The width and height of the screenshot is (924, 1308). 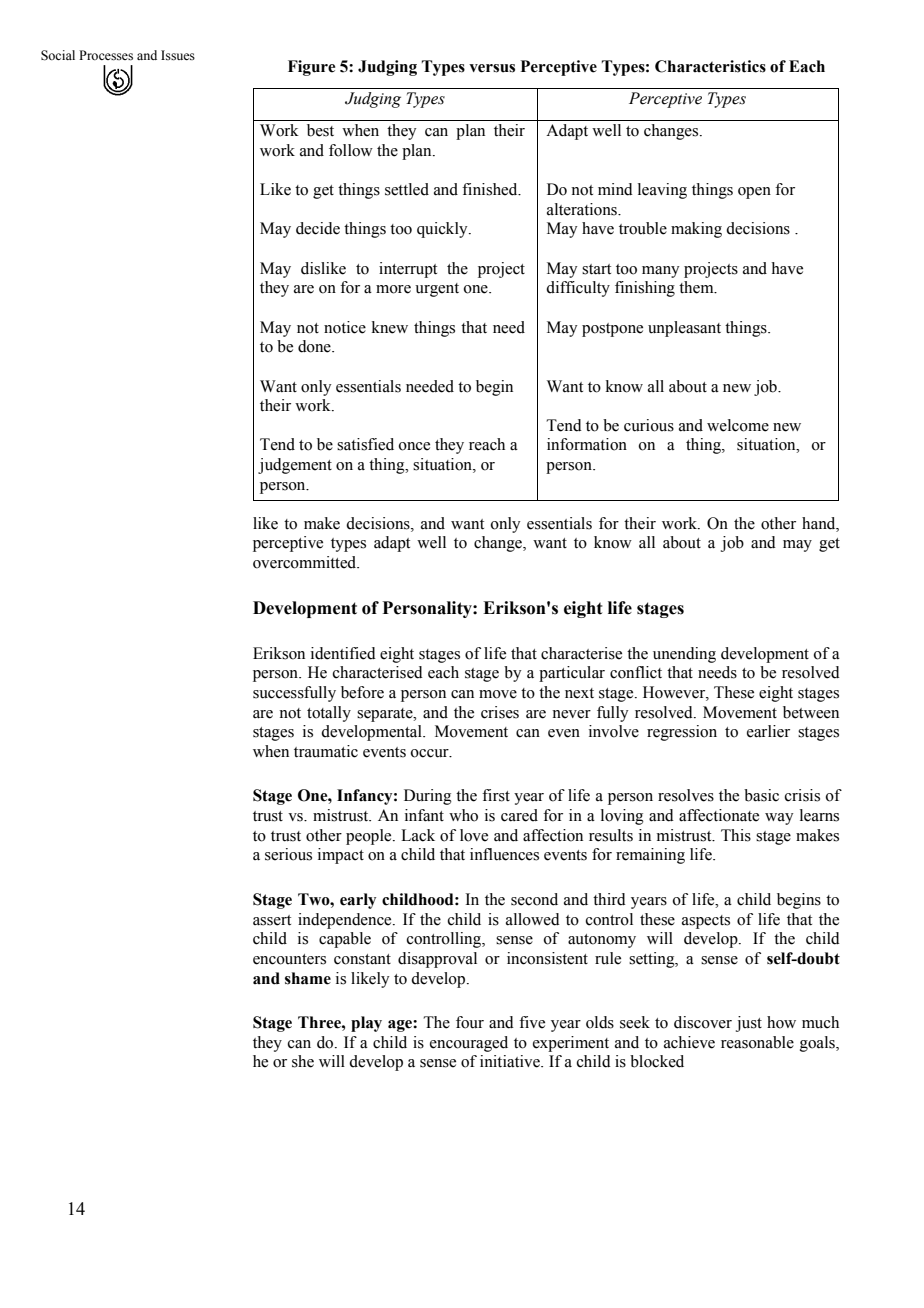 I want to click on Characteristics, so click(x=710, y=66).
